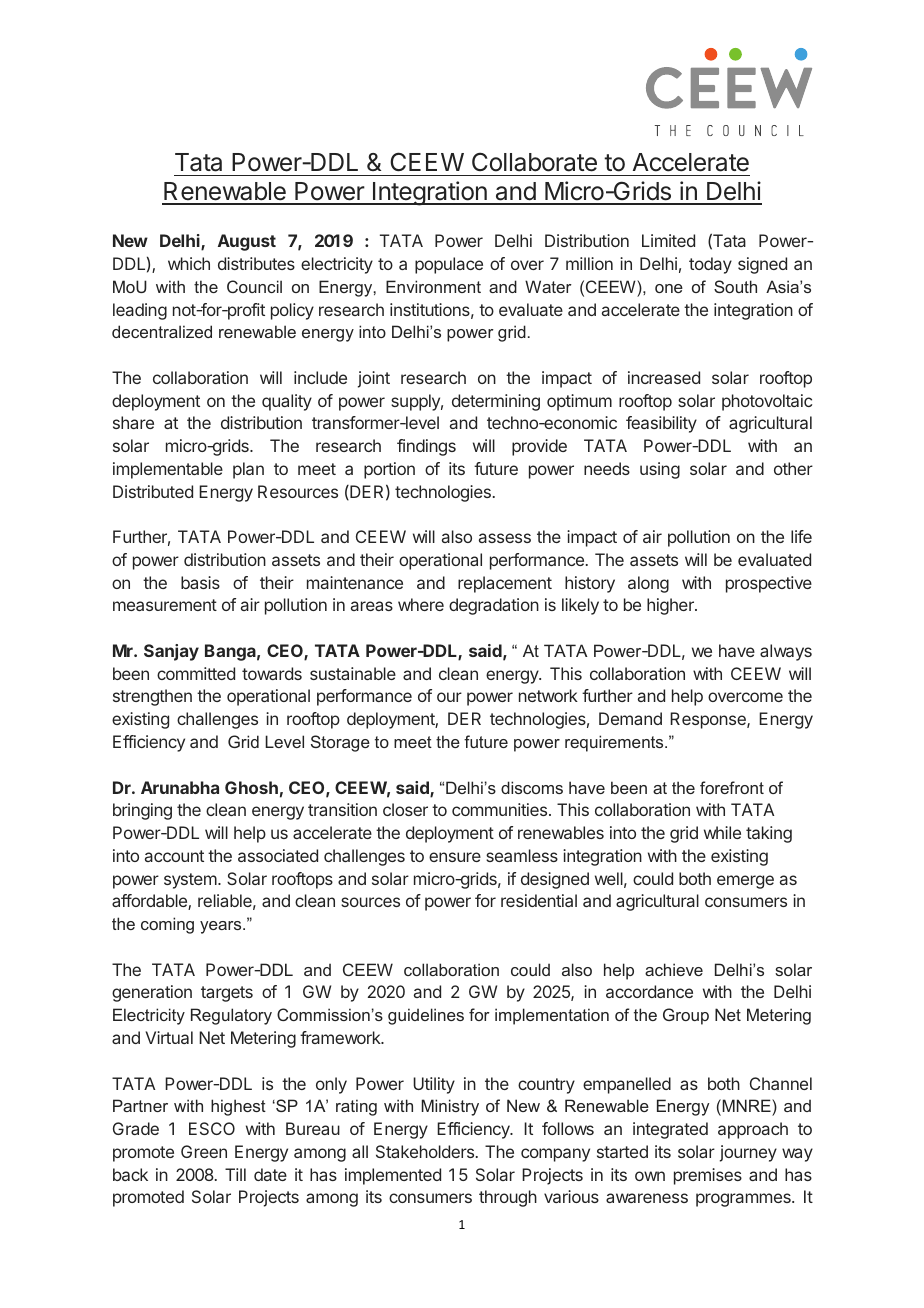 The width and height of the page is (924, 1308). Describe the element at coordinates (247, 242) in the page. I see `August` at that location.
